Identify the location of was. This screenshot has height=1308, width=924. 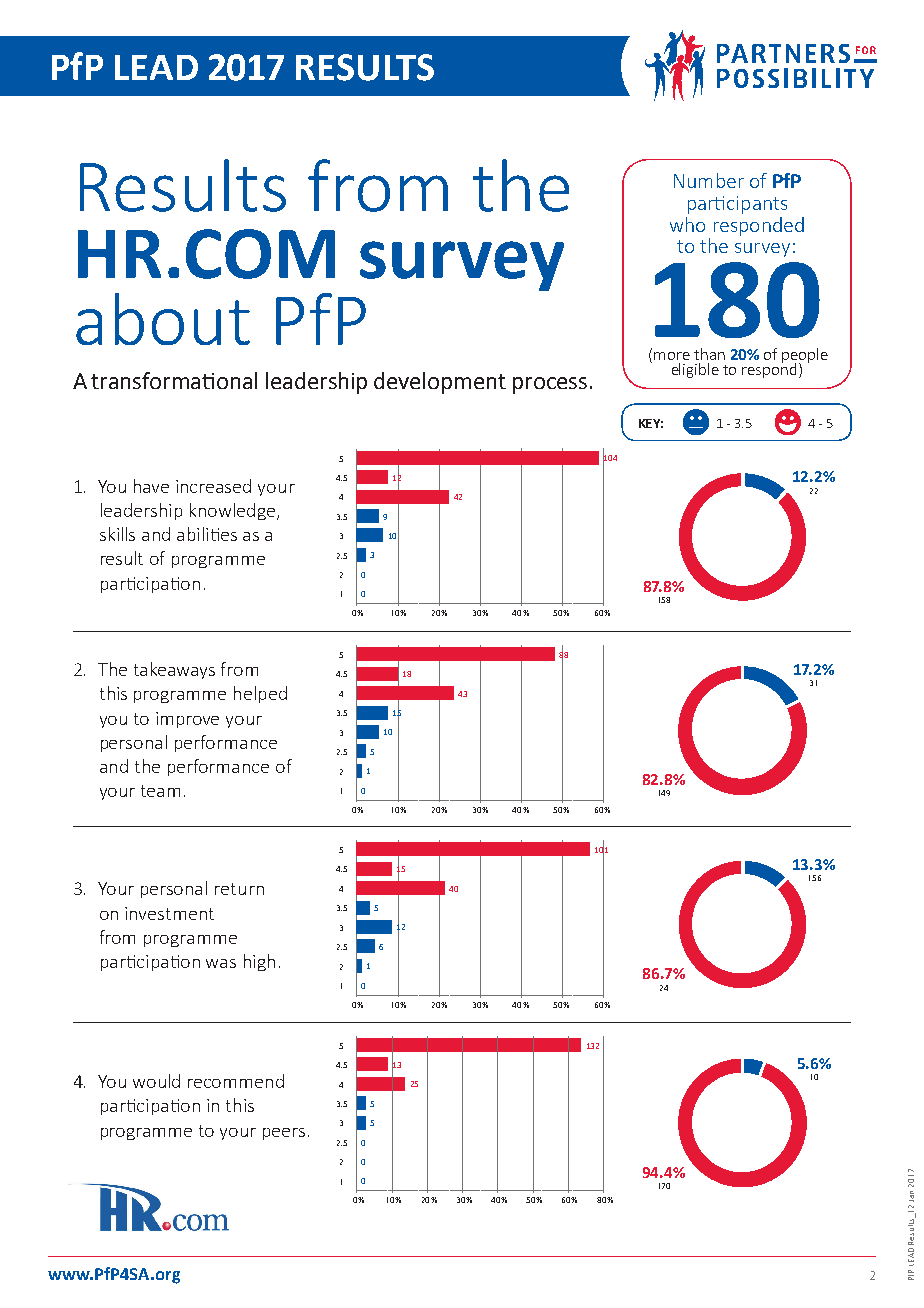
(221, 963).
